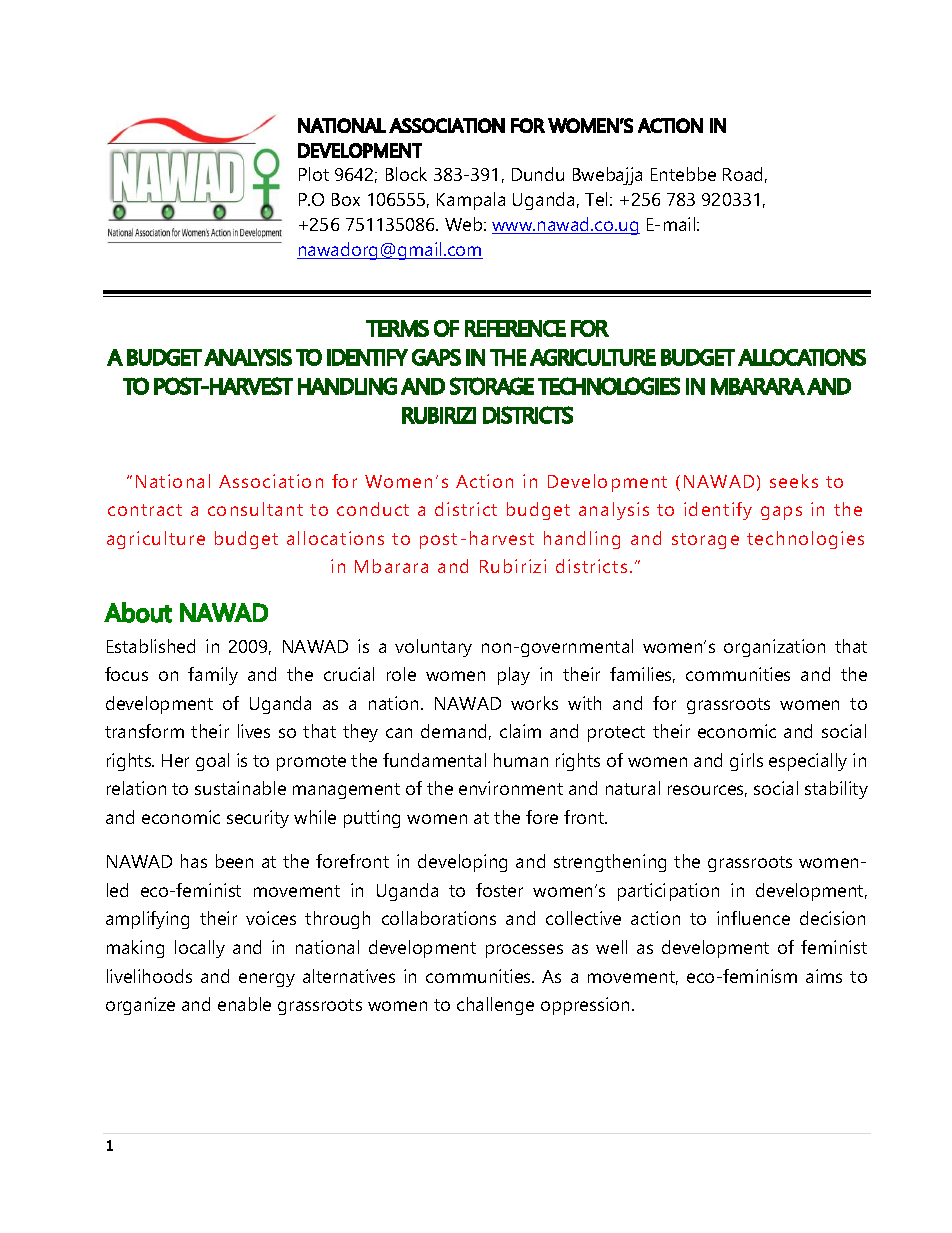 The image size is (952, 1233). Describe the element at coordinates (495, 1006) in the screenshot. I see `challenge` at that location.
